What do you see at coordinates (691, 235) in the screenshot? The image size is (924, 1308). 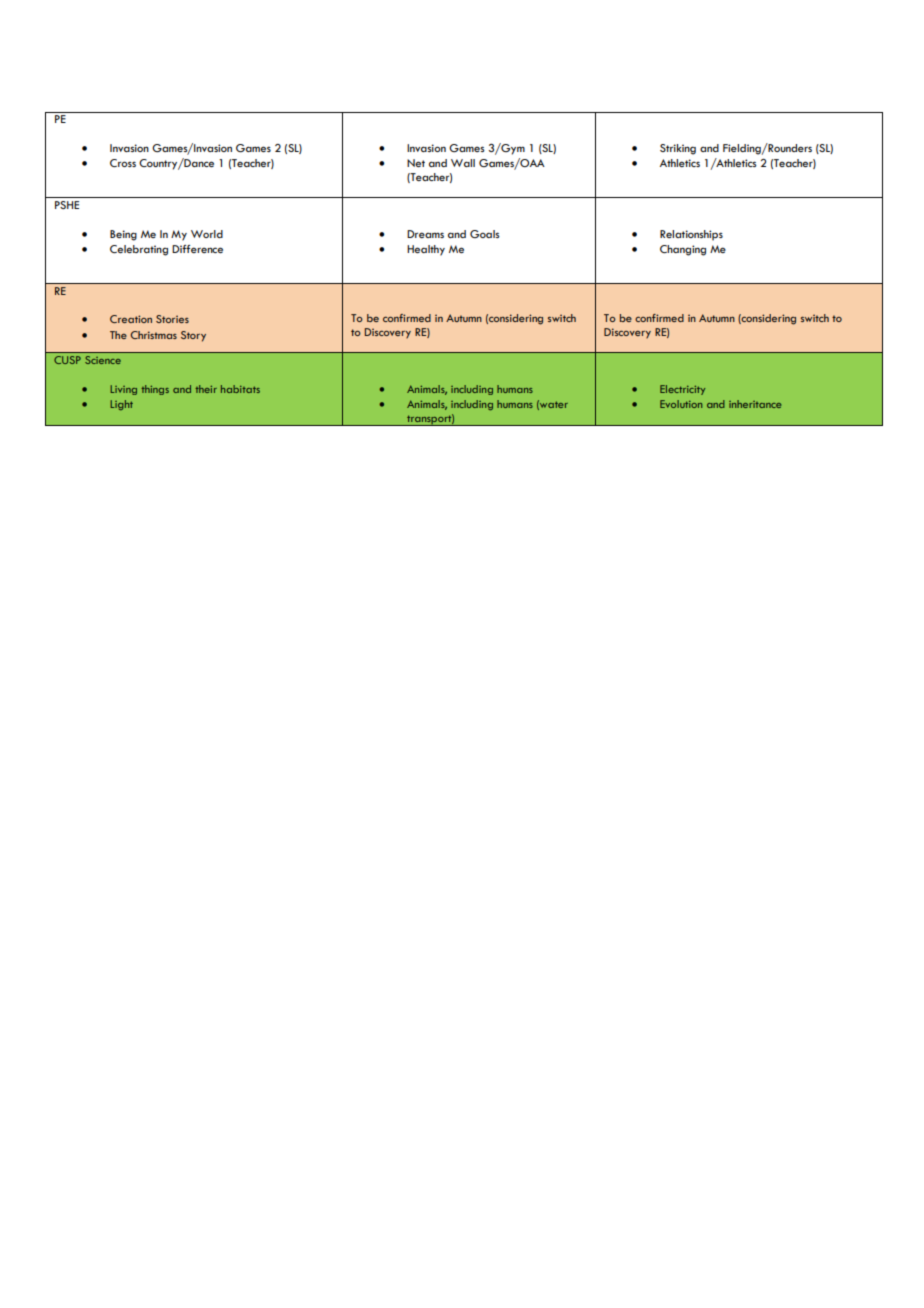 I see `Relationships` at bounding box center [691, 235].
